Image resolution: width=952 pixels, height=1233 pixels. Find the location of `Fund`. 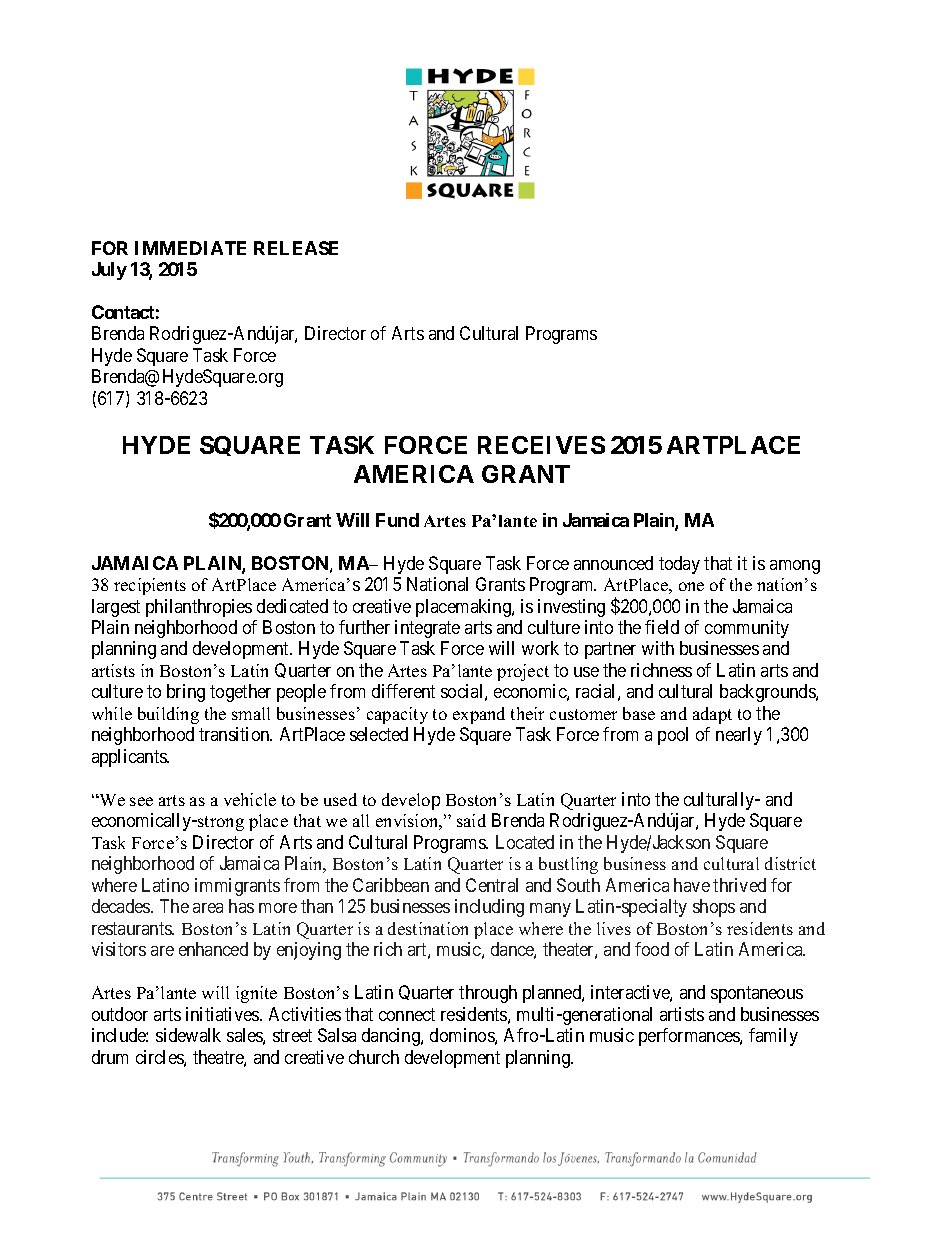

Fund is located at coordinates (397, 520).
